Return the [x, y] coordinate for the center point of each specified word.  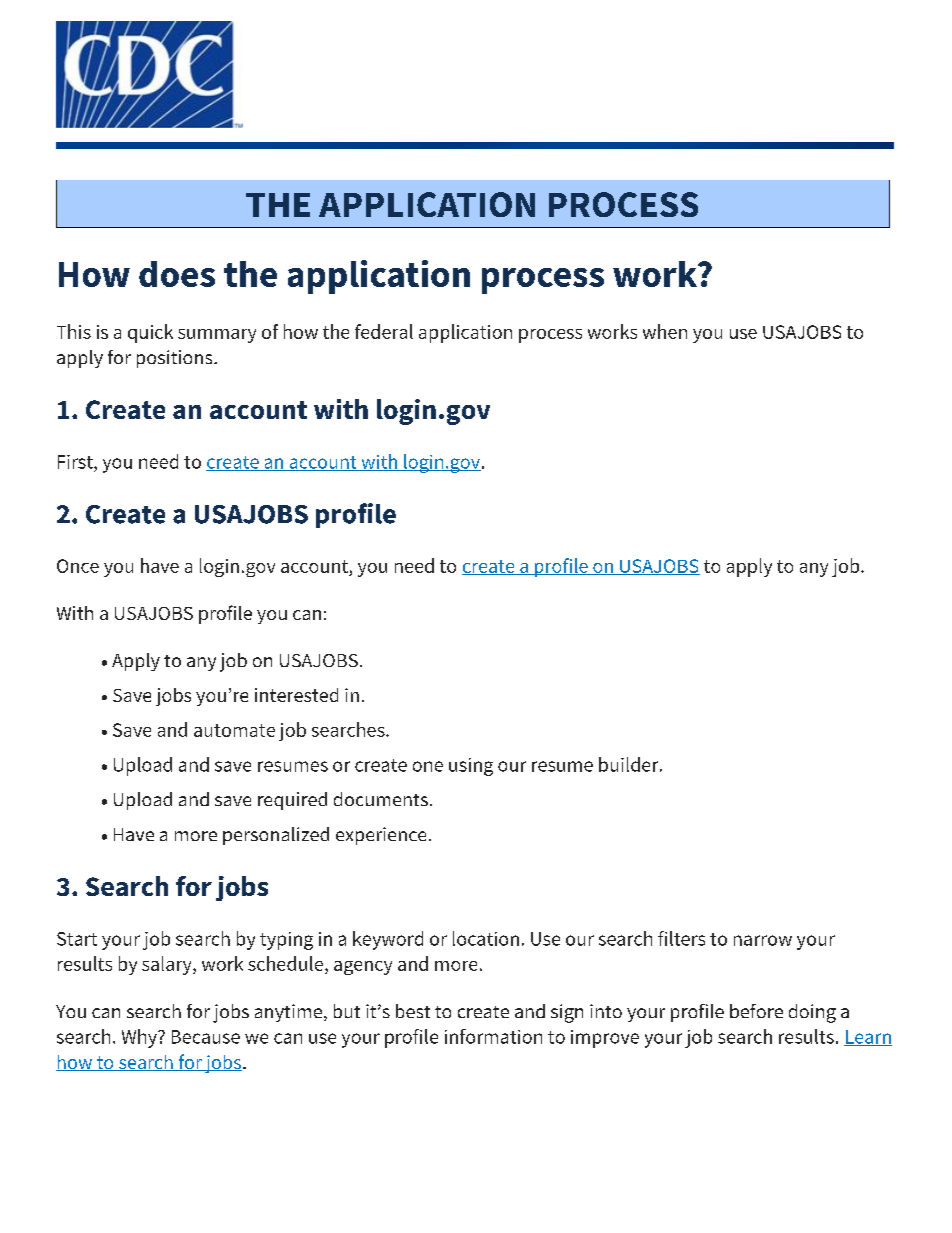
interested [296, 695]
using [471, 767]
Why [140, 1038]
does [177, 274]
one [428, 766]
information [493, 1036]
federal [384, 331]
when [665, 331]
